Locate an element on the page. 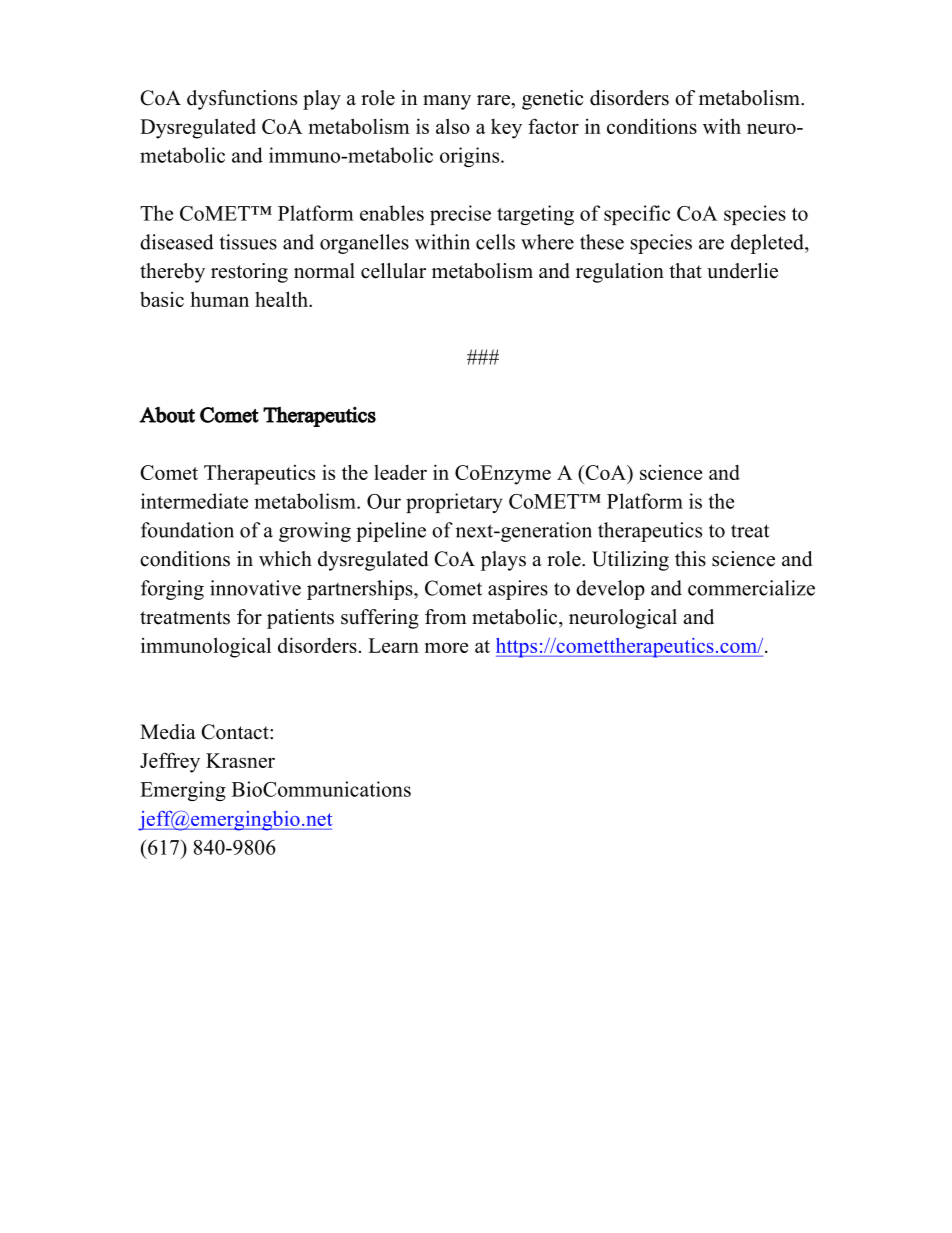 The width and height of the document is (952, 1233). this is located at coordinates (690, 559).
